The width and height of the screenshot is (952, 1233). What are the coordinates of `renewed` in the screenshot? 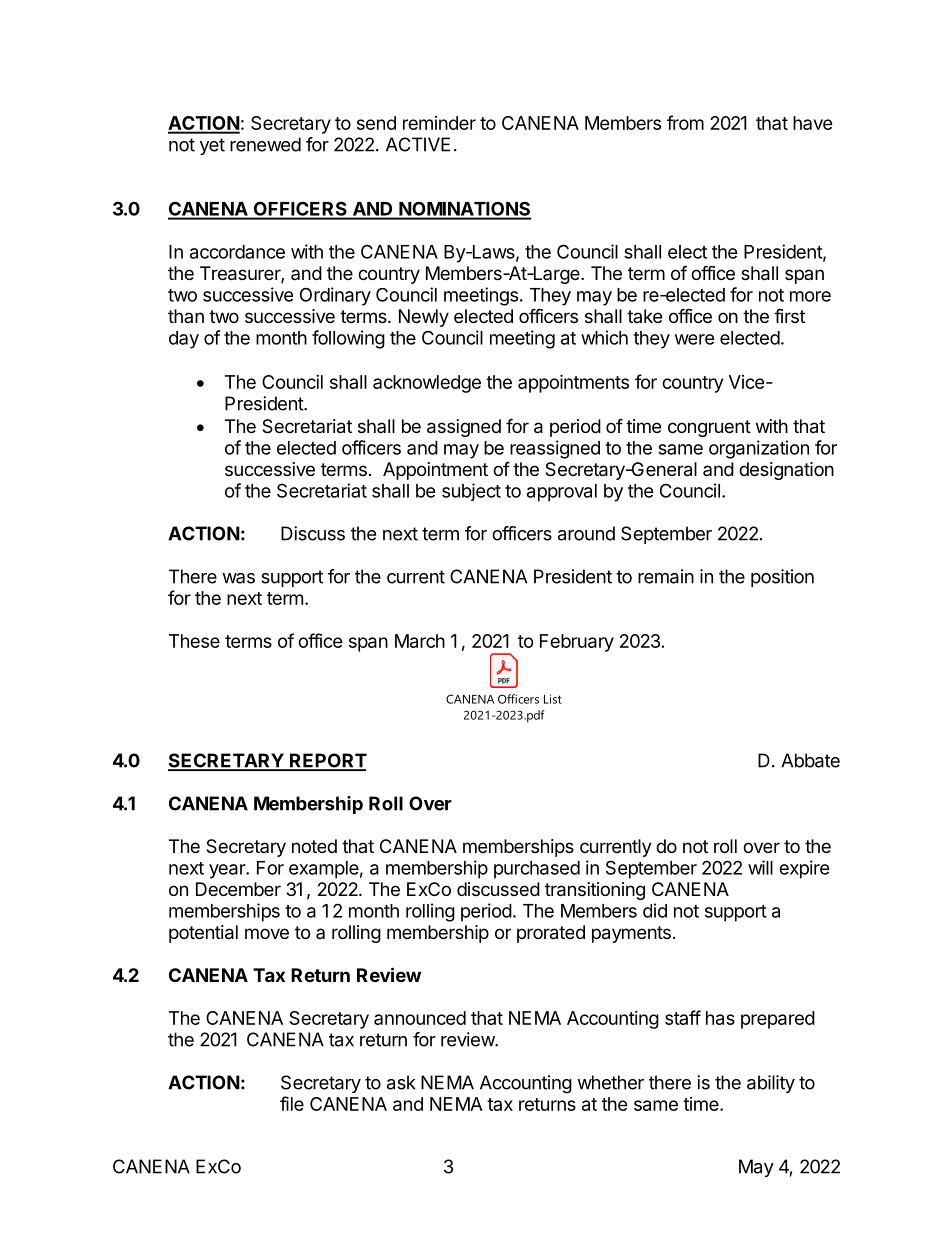 It's located at (265, 144).
